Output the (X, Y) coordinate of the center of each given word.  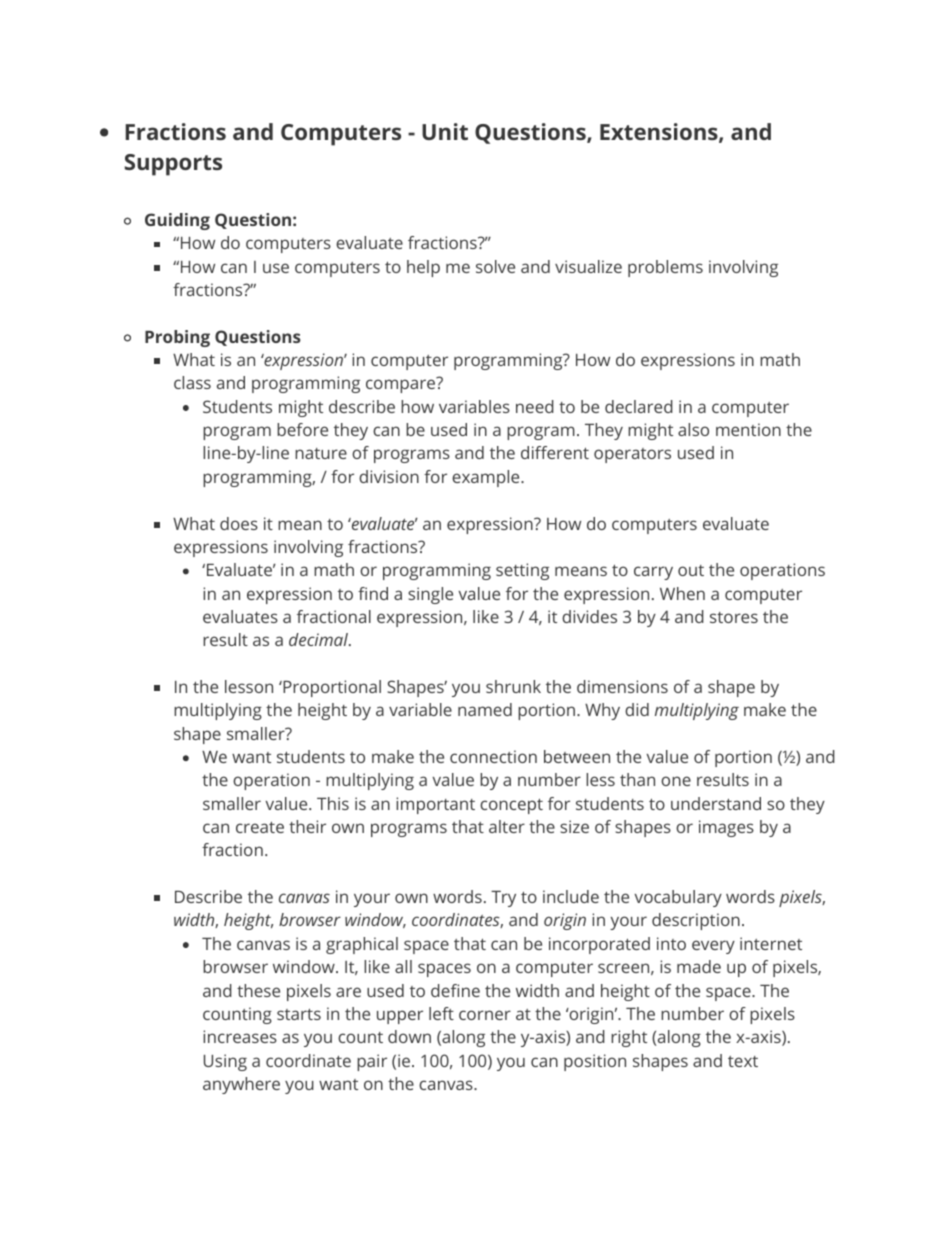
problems (665, 268)
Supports (173, 165)
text (743, 1061)
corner (485, 1015)
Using (225, 1062)
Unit (445, 131)
